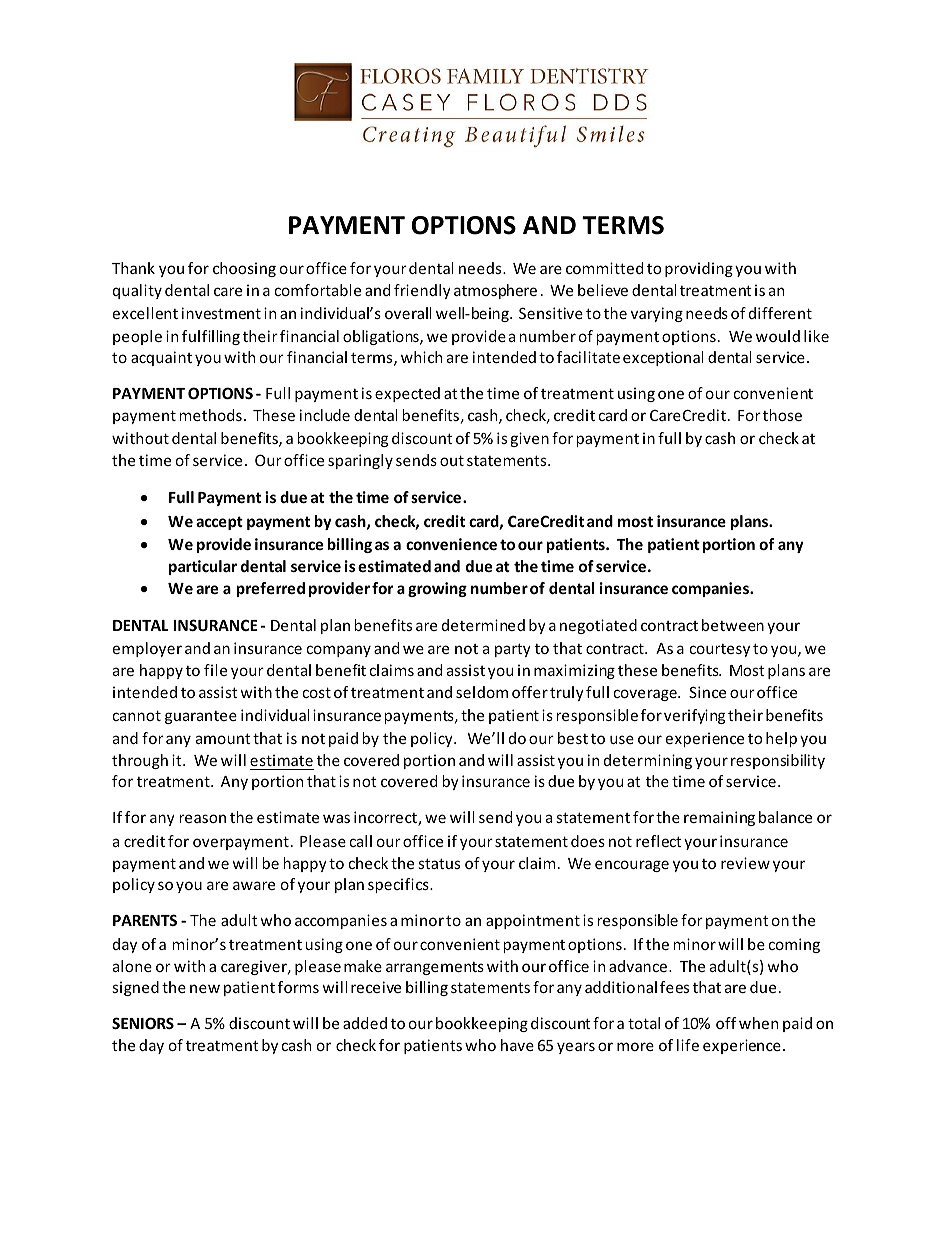 Image resolution: width=952 pixels, height=1233 pixels. Describe the element at coordinates (495, 291) in the page. I see `atmosphere` at that location.
